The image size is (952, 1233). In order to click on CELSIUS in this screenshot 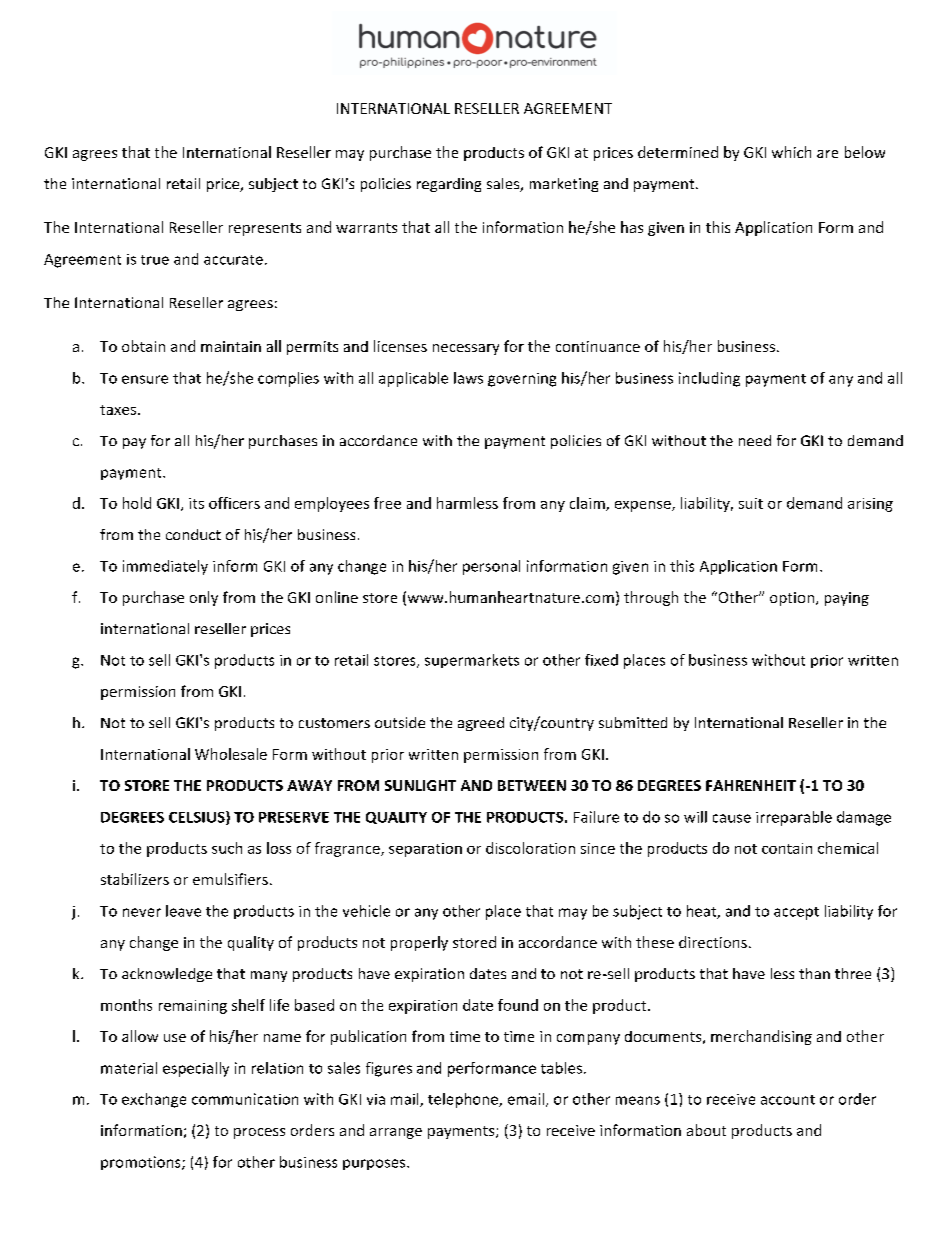, I will do `click(198, 818)`.
